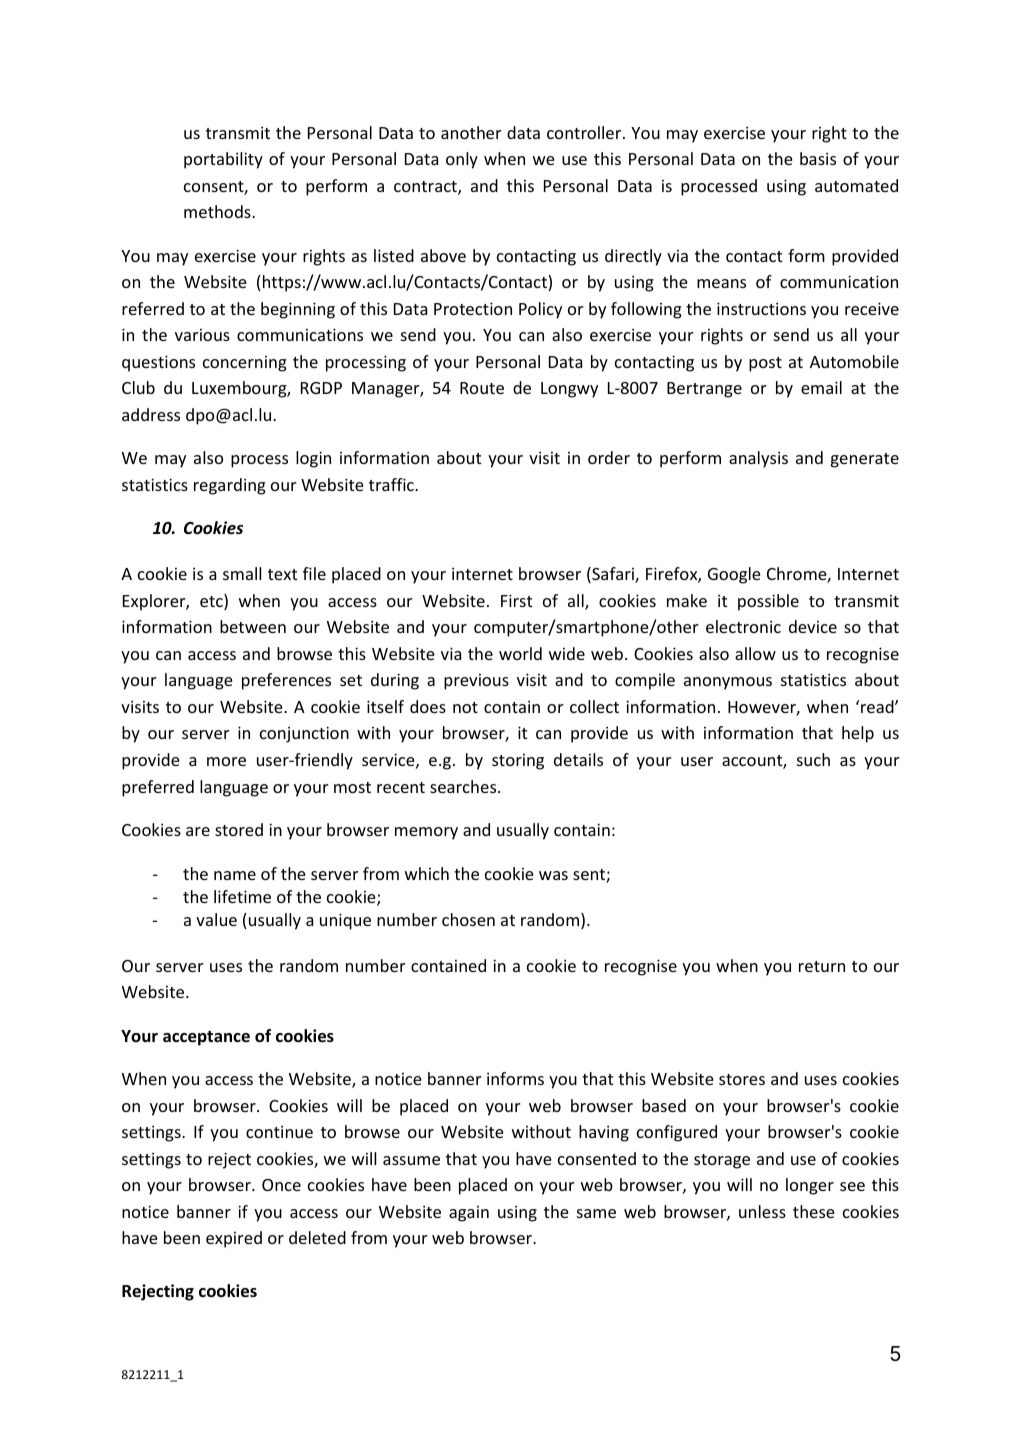 The height and width of the screenshot is (1444, 1021). What do you see at coordinates (462, 160) in the screenshot?
I see `only` at bounding box center [462, 160].
